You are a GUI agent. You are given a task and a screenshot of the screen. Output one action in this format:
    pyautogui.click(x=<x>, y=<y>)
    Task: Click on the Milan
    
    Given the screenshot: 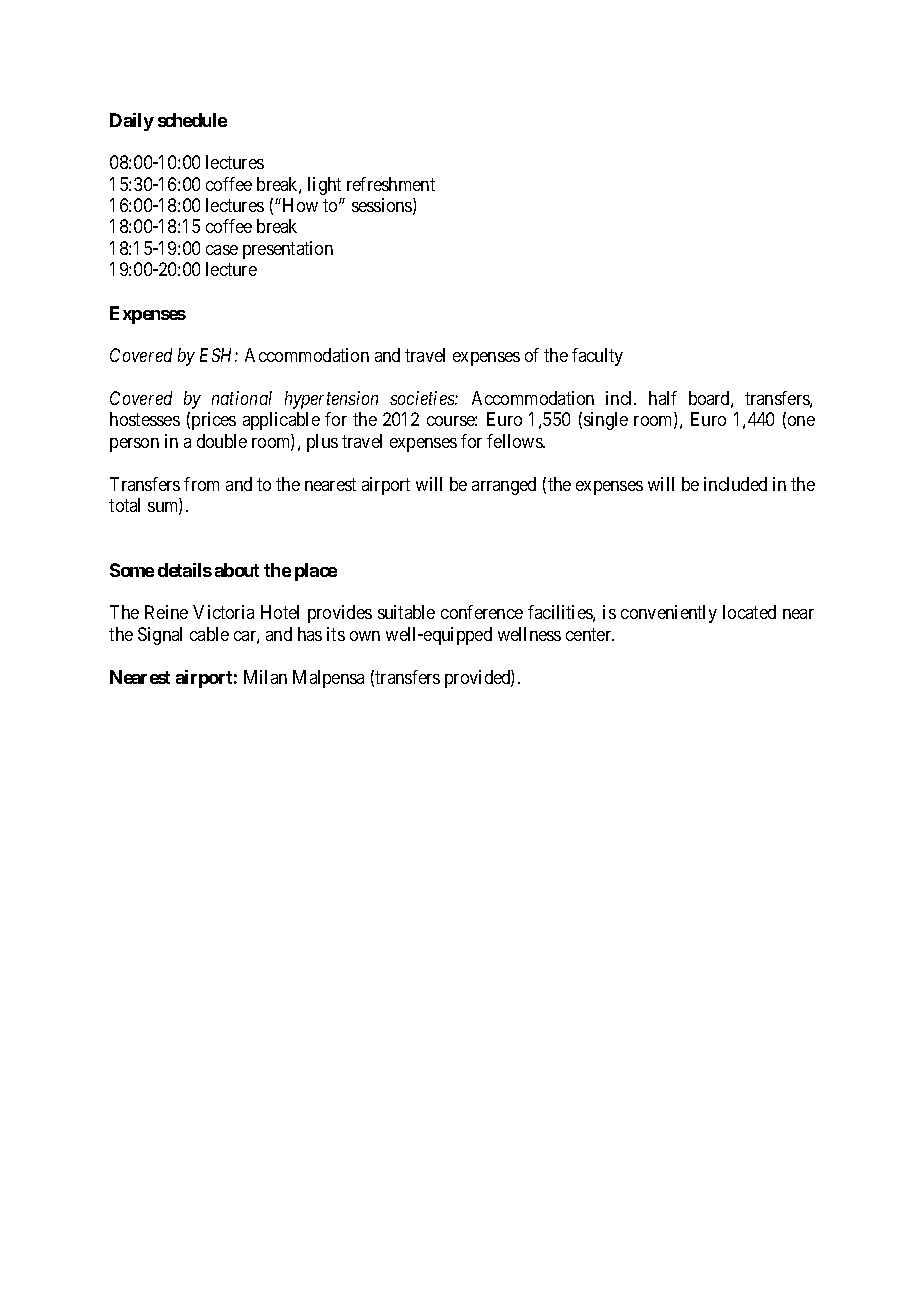 What is the action you would take?
    pyautogui.click(x=265, y=677)
